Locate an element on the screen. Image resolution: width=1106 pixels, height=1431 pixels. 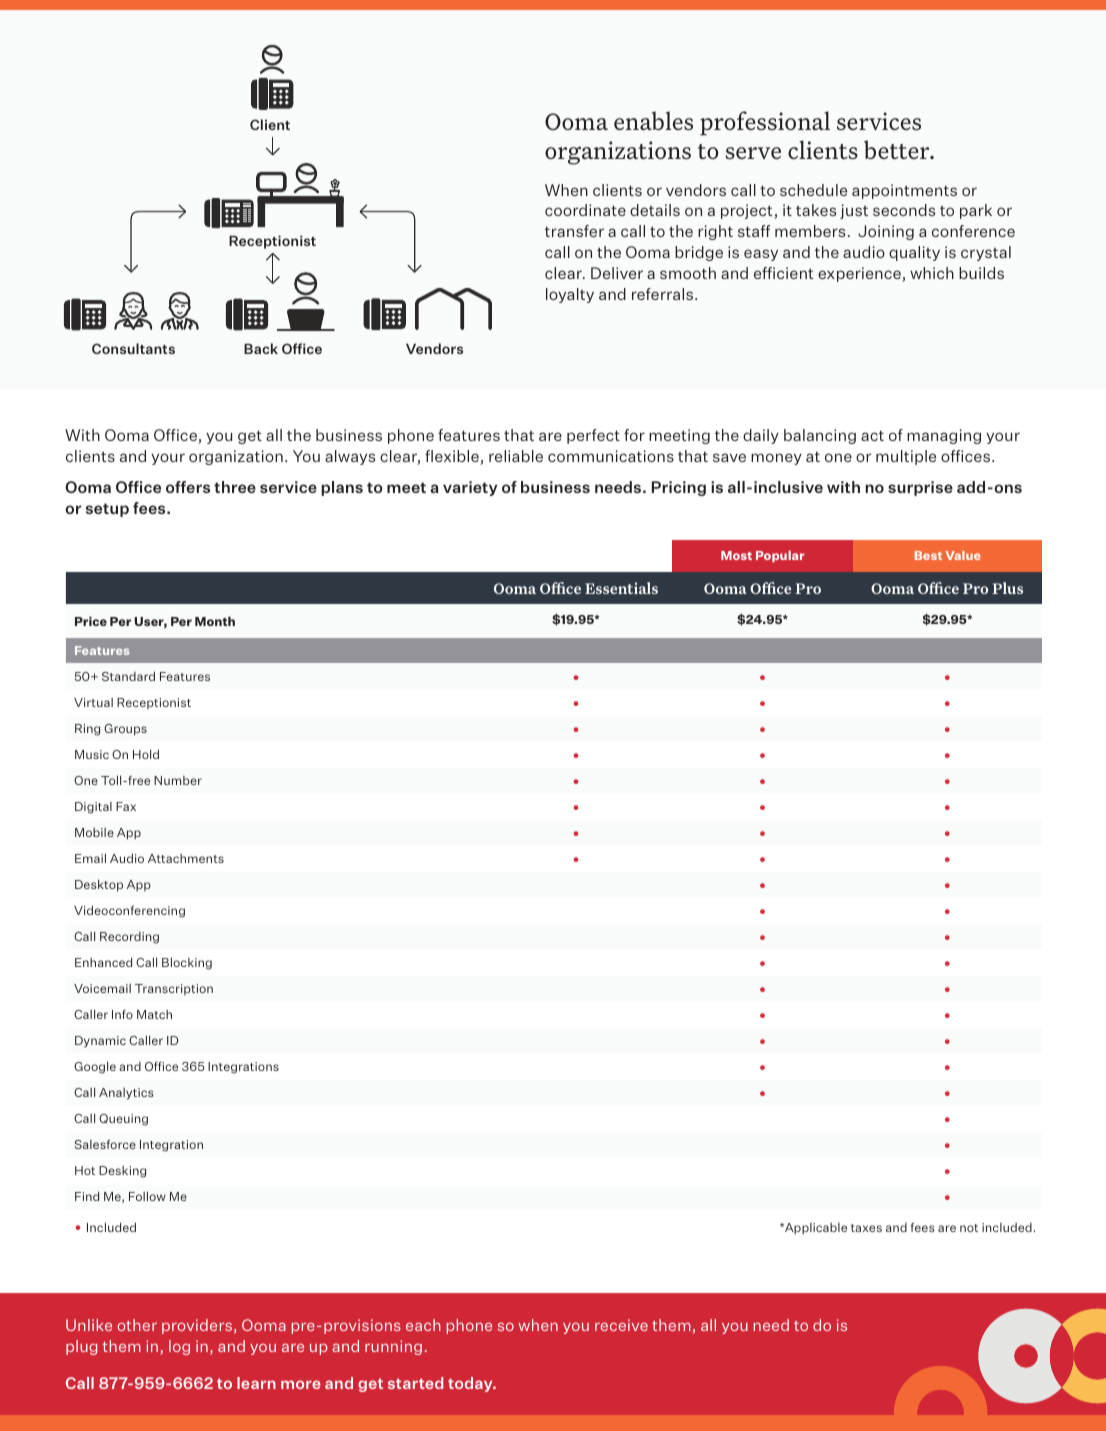
Transcription is located at coordinates (174, 989).
